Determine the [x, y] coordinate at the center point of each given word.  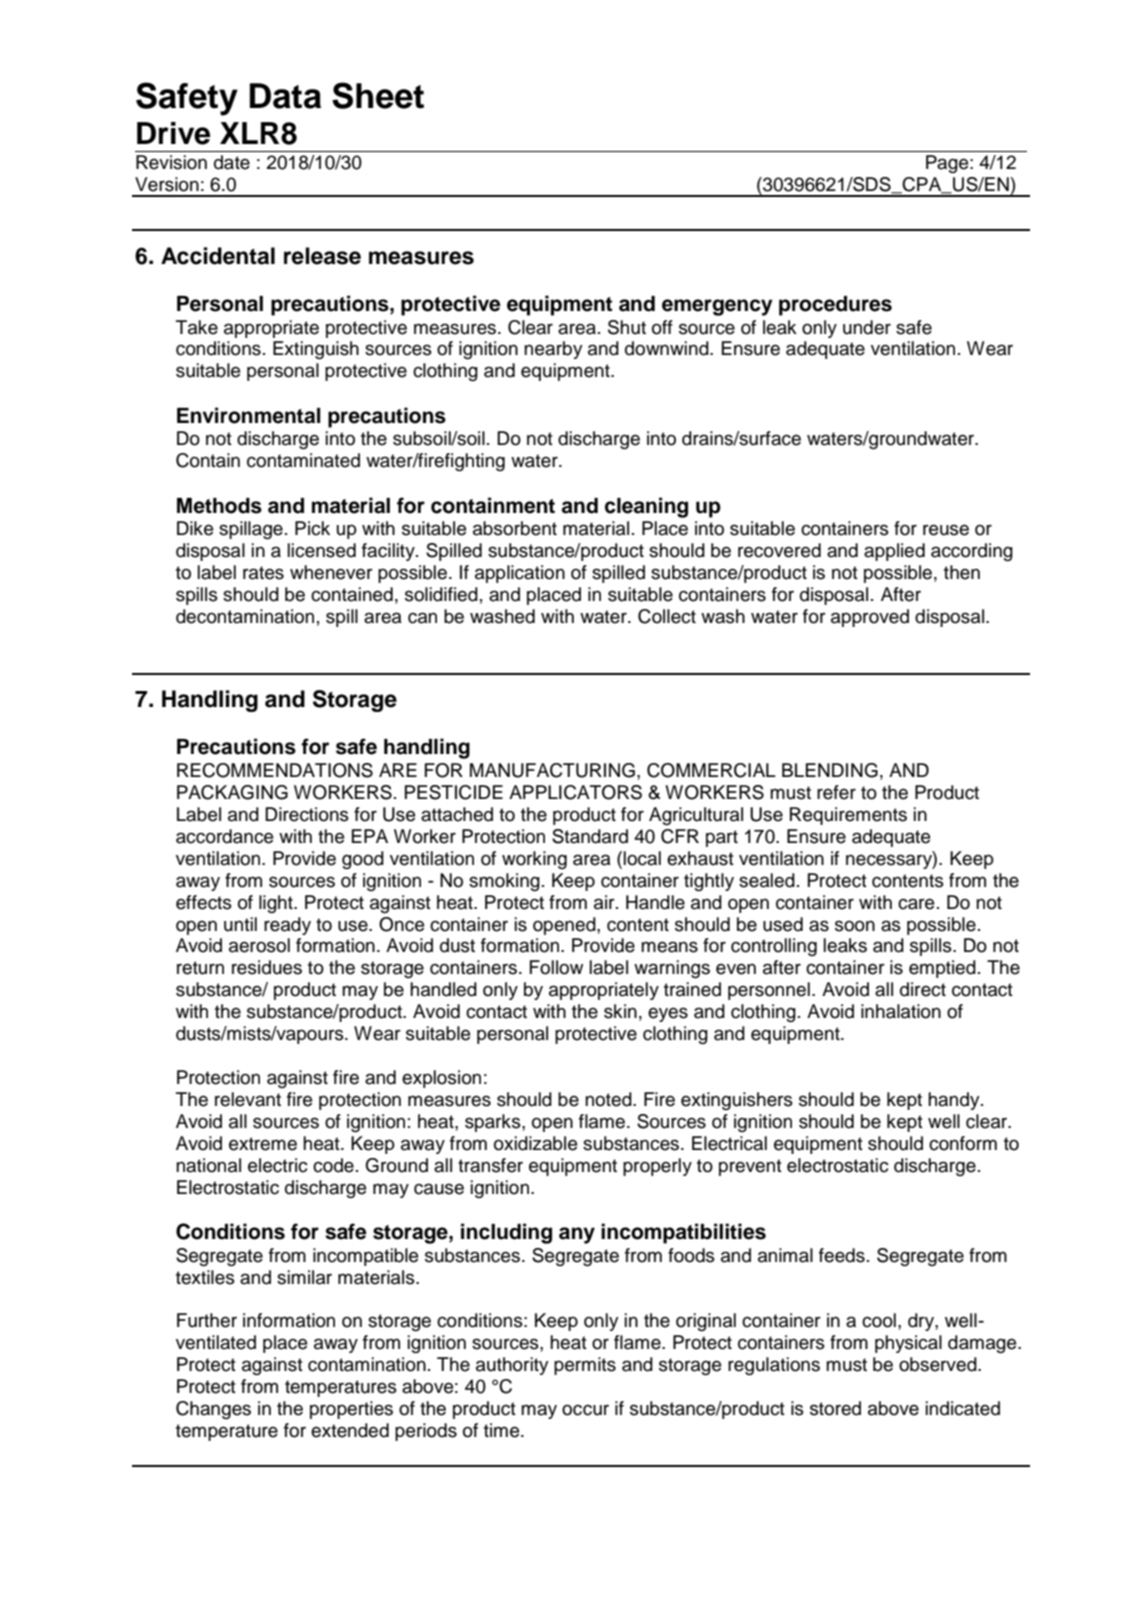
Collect [667, 616]
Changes [213, 1410]
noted [609, 1099]
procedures [835, 306]
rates [263, 573]
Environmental [249, 415]
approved [870, 618]
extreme [263, 1144]
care [916, 904]
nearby [553, 350]
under [867, 327]
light [277, 904]
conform [963, 1143]
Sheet [378, 95]
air [605, 902]
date [232, 162]
